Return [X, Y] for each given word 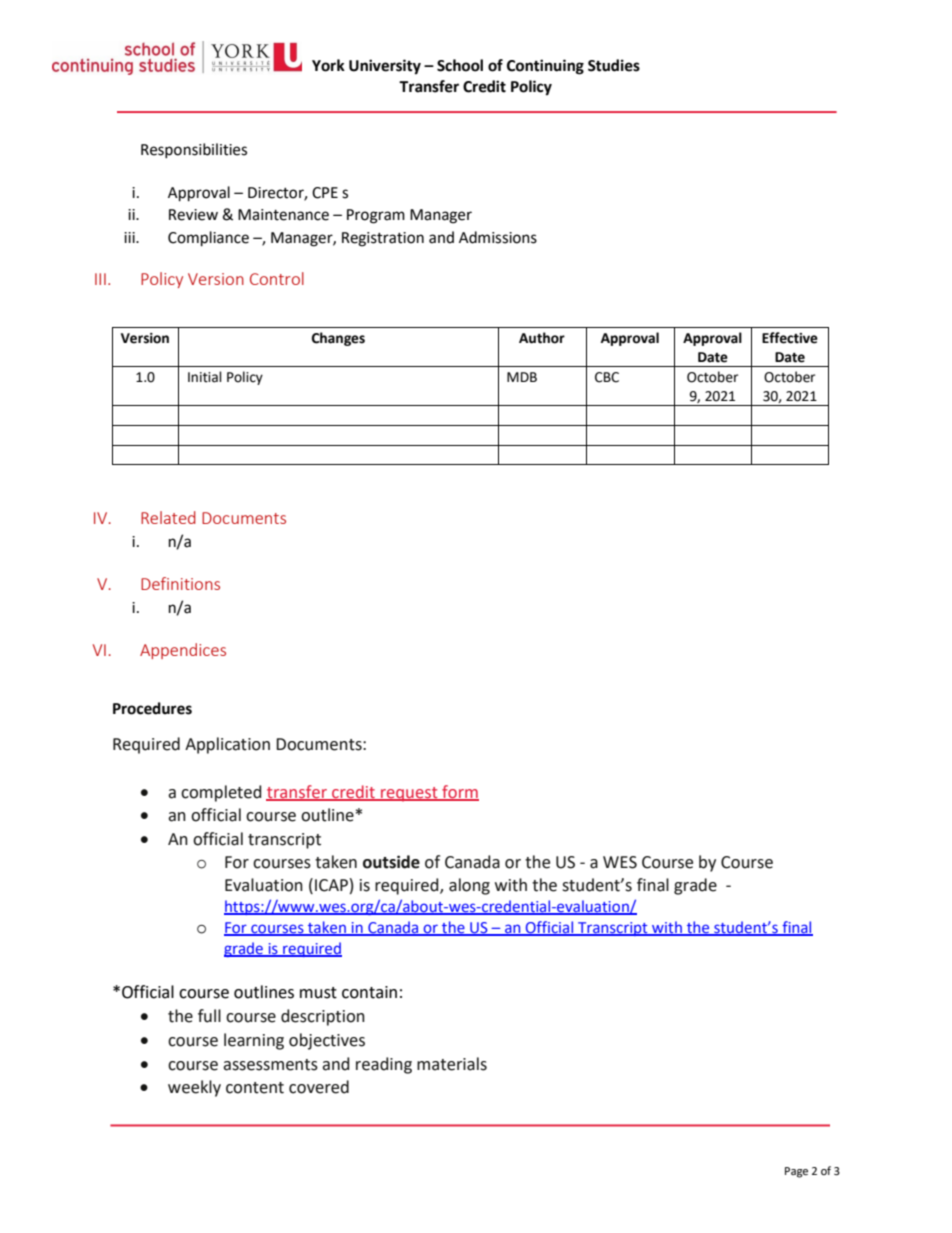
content [255, 1088]
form [459, 792]
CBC [607, 377]
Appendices [183, 651]
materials [452, 1064]
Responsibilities [194, 150]
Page [796, 1172]
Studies [614, 65]
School [460, 65]
